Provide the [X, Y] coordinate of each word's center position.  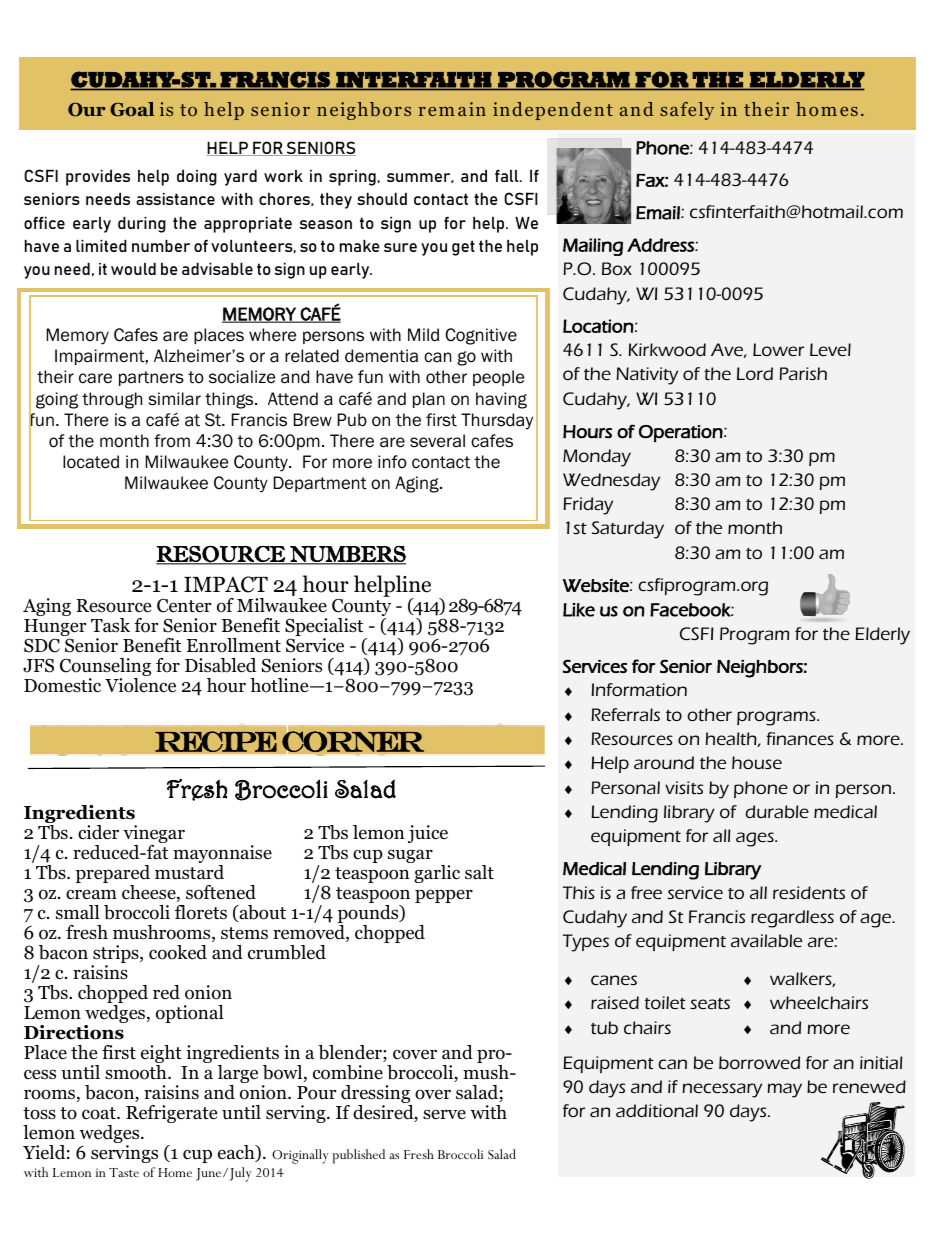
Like [579, 610]
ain [472, 109]
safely [687, 111]
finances [800, 738]
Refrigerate [171, 1114]
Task [110, 625]
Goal [132, 109]
